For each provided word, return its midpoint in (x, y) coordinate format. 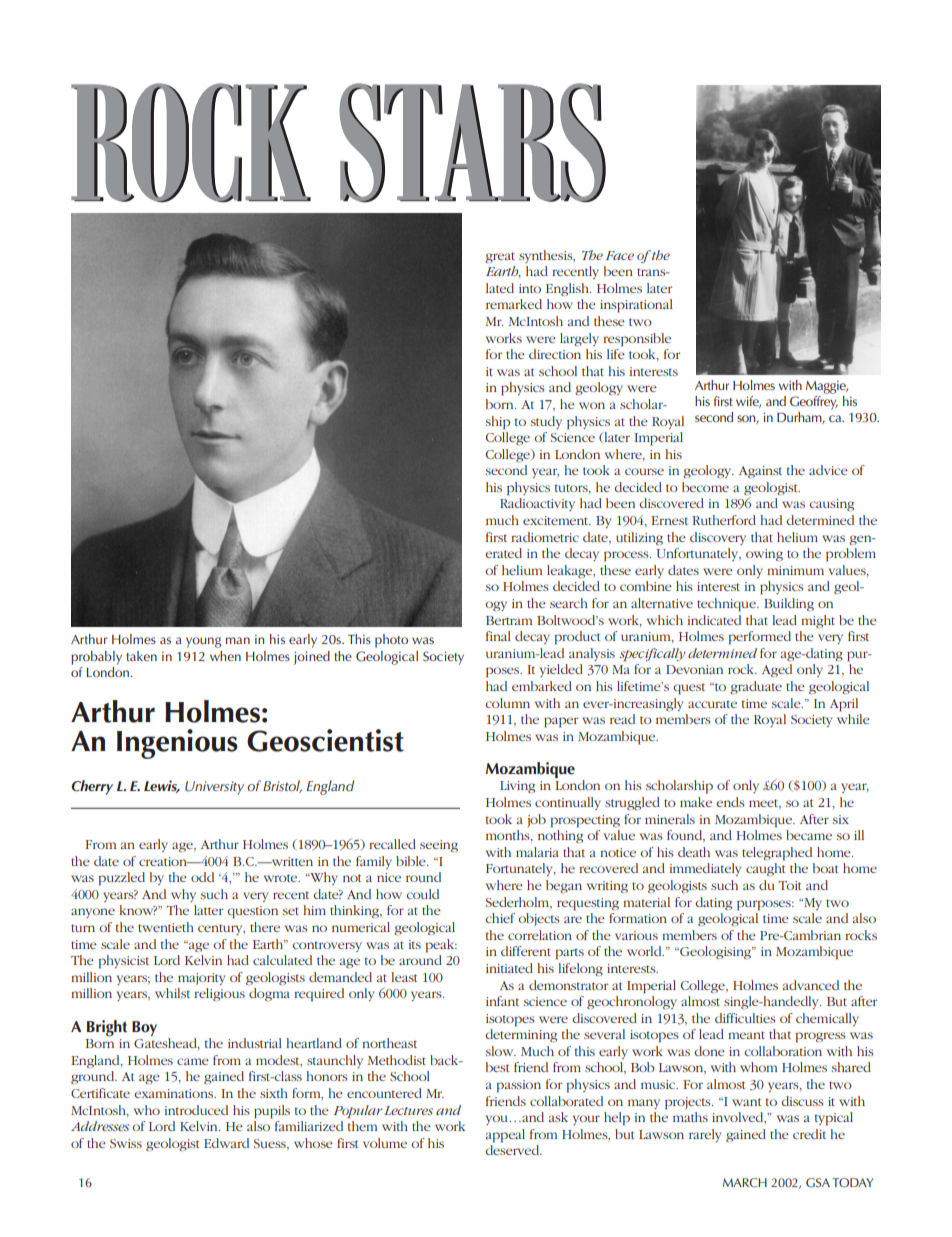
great (500, 257)
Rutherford (724, 520)
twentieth (166, 927)
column (508, 703)
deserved (513, 1150)
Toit (790, 885)
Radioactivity (537, 504)
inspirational (636, 306)
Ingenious (177, 744)
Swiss (126, 1143)
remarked (514, 304)
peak (441, 946)
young (203, 642)
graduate (756, 687)
